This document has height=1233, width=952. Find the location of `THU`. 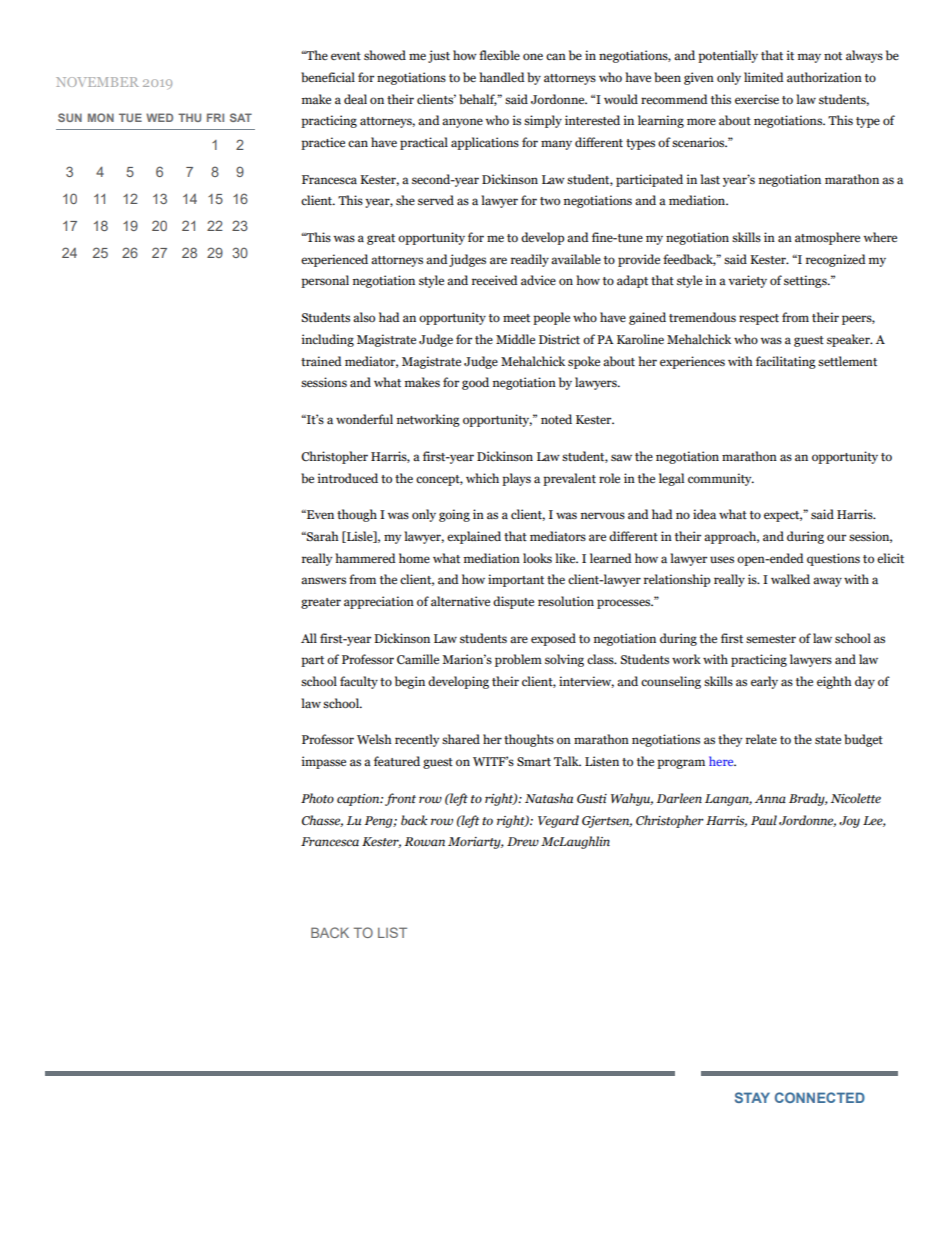

THU is located at coordinates (189, 117).
